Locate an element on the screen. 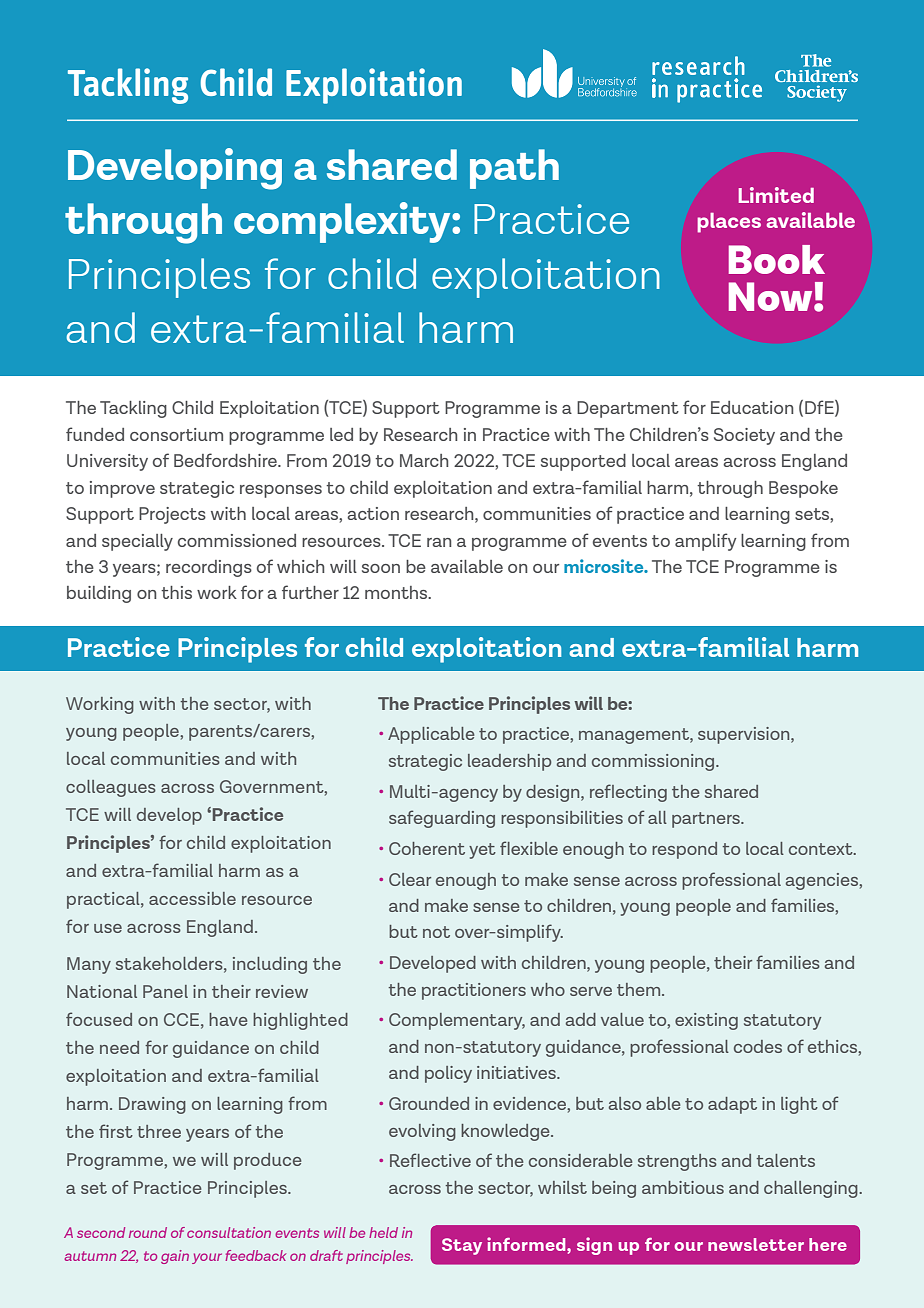 The height and width of the screenshot is (1308, 924). newsletter is located at coordinates (756, 1244).
